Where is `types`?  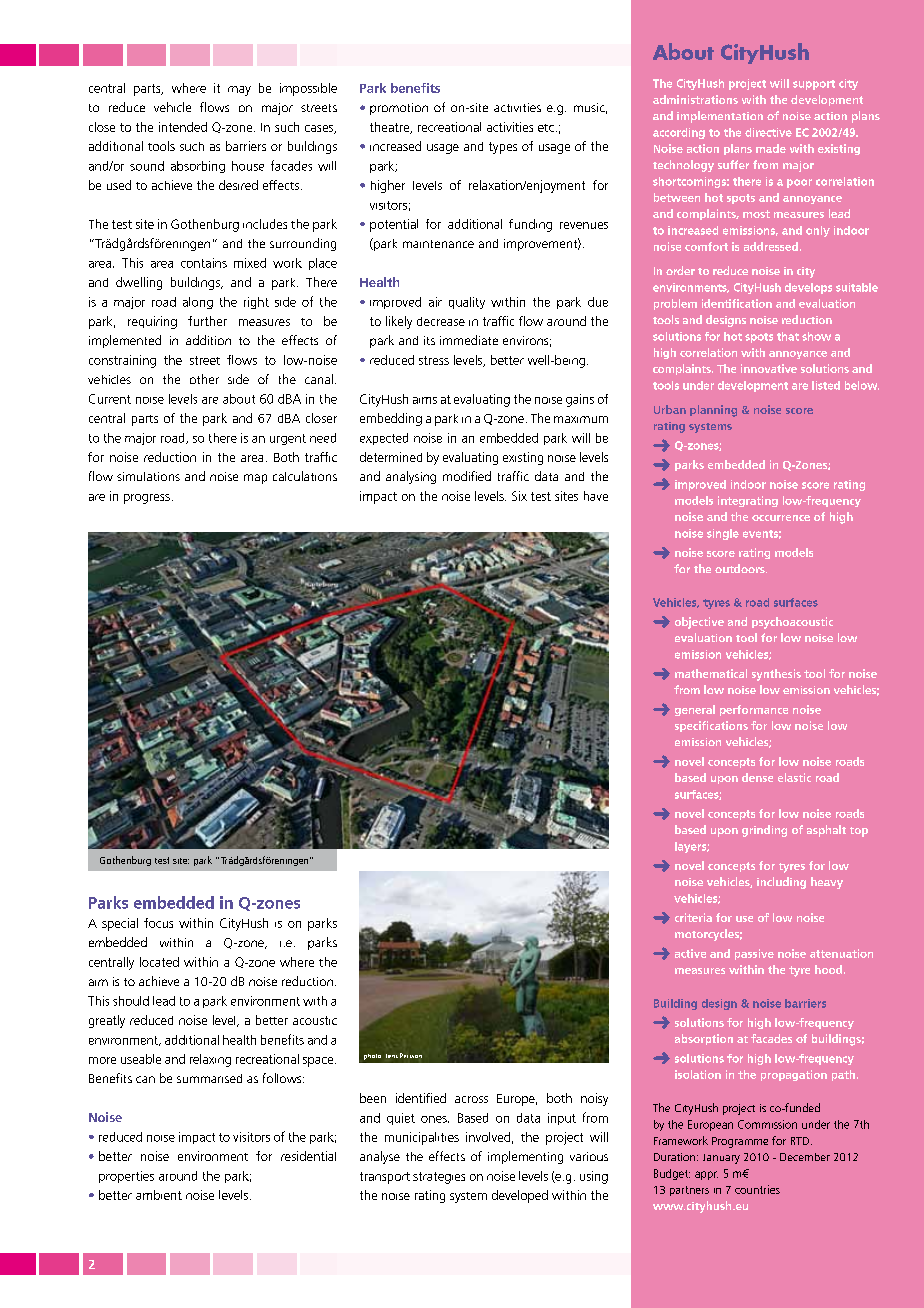
types is located at coordinates (503, 148).
